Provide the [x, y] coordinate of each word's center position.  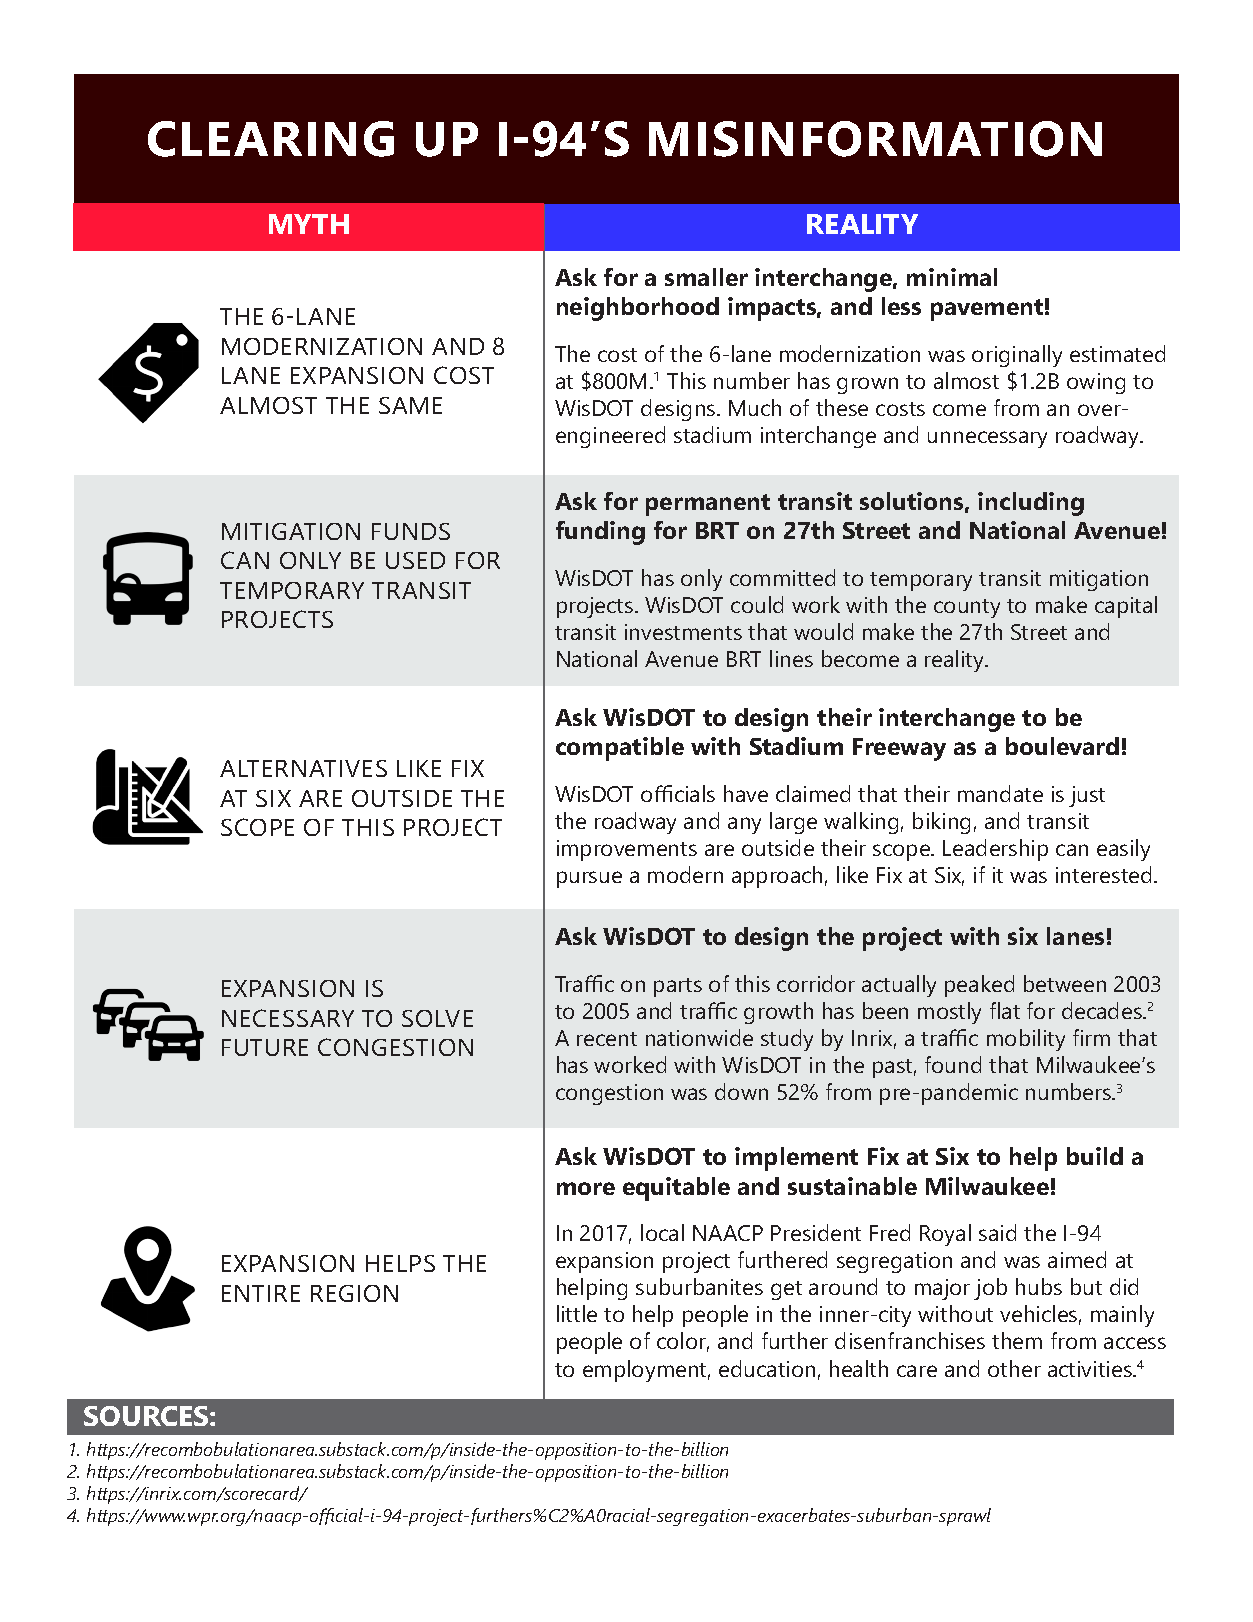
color [683, 1342]
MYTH [309, 224]
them [1017, 1340]
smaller [706, 277]
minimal [952, 277]
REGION [354, 1293]
